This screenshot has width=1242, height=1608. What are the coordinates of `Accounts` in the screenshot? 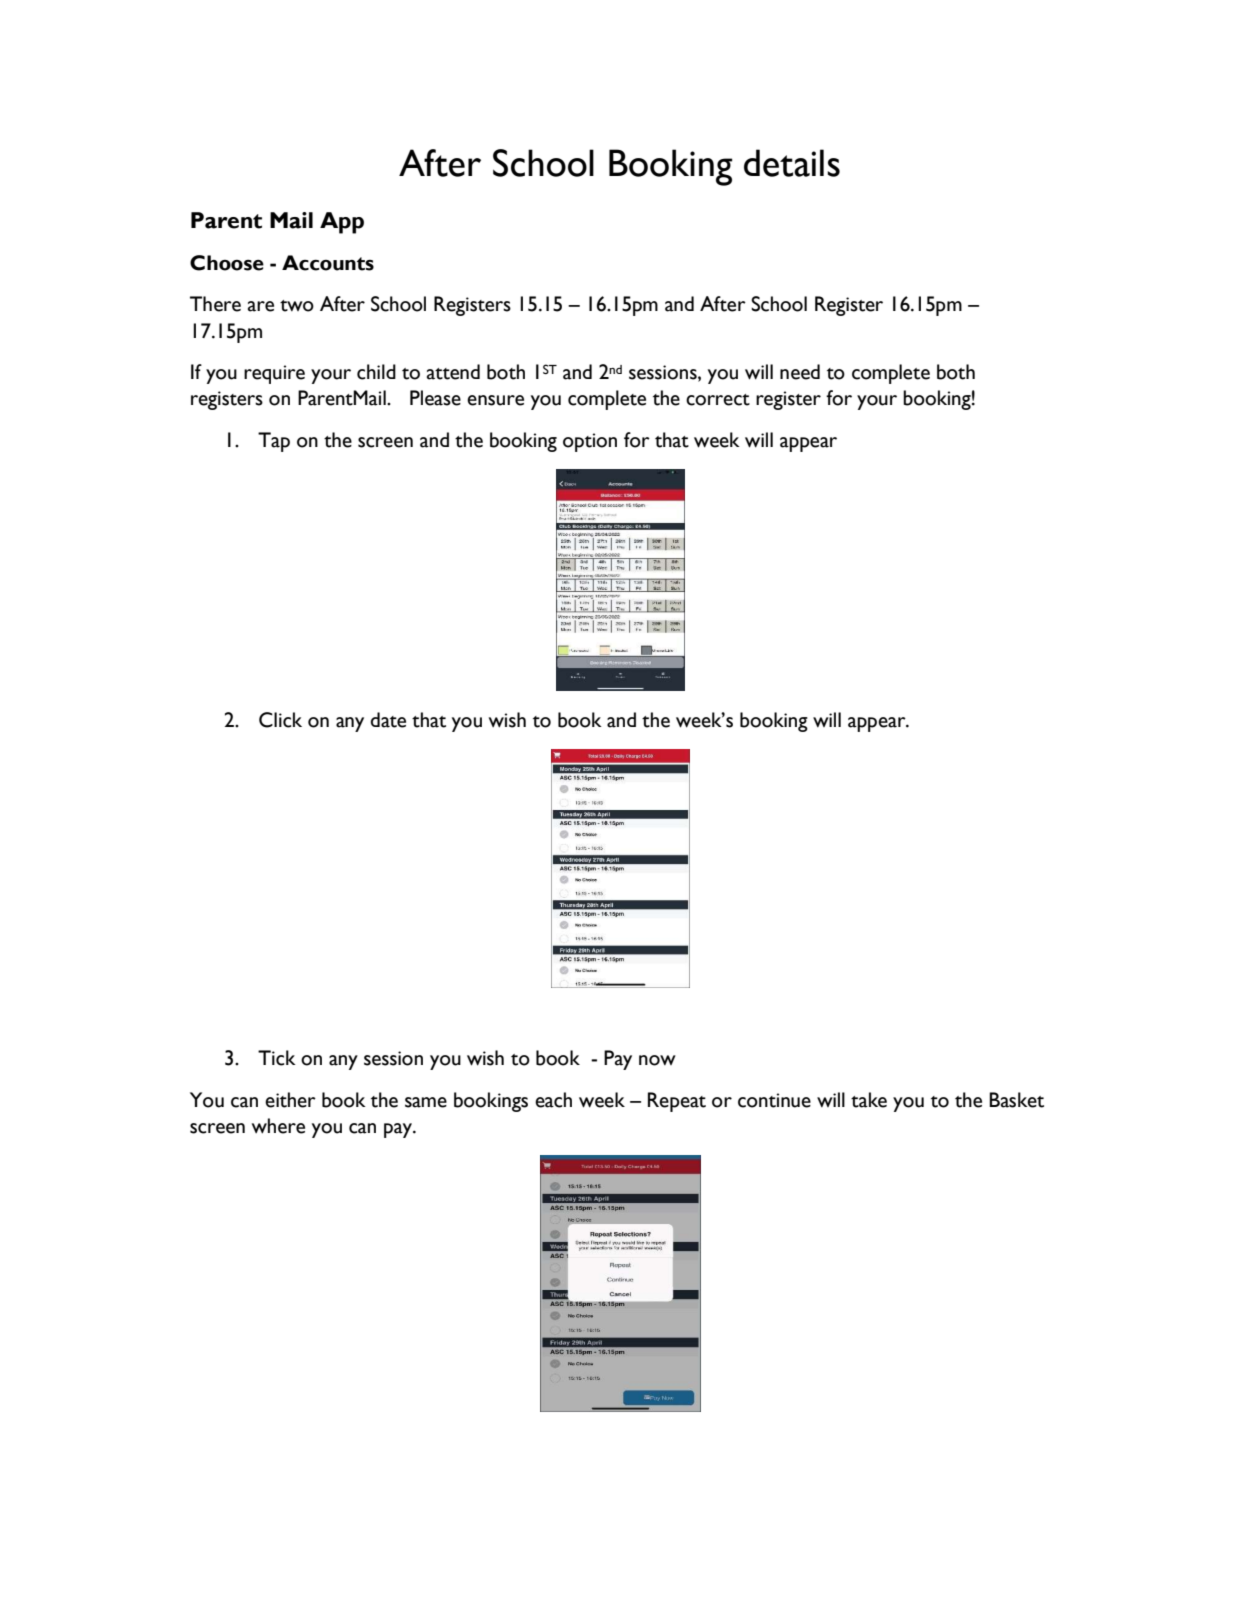 It's located at (328, 263).
